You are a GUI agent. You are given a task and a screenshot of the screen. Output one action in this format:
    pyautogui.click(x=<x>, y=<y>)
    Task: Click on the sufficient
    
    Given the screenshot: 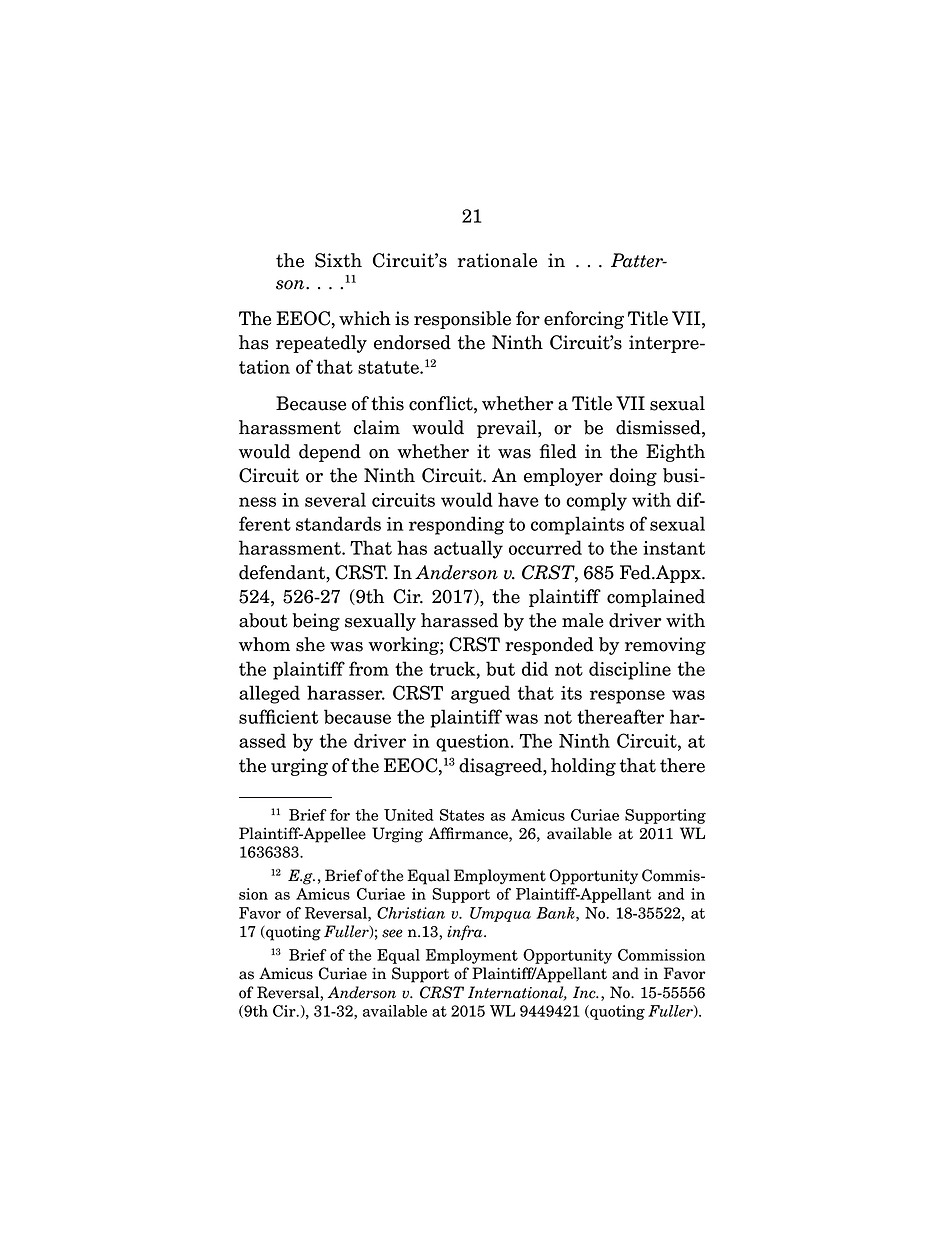 What is the action you would take?
    pyautogui.click(x=279, y=716)
